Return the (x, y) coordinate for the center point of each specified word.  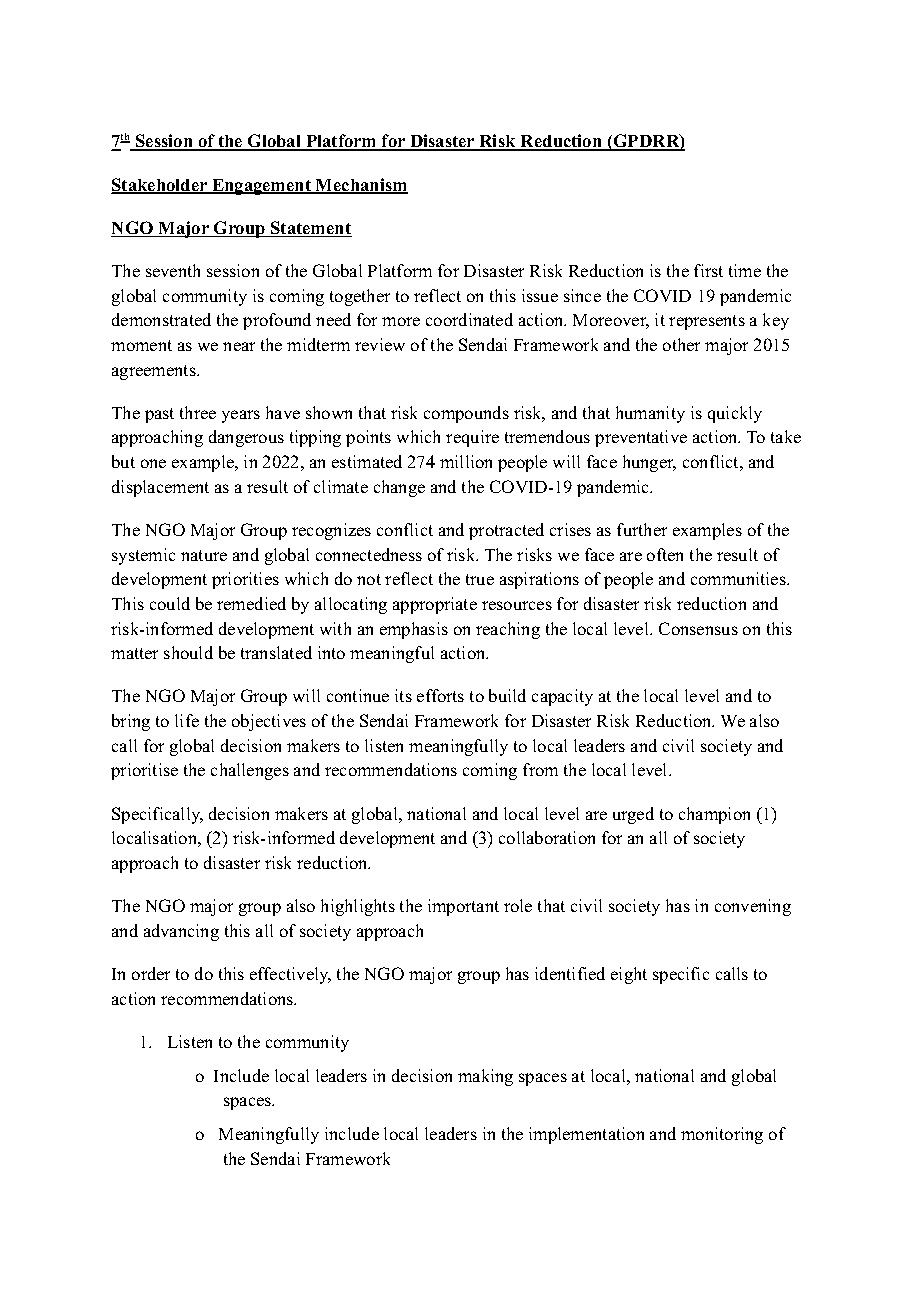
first (708, 270)
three (198, 412)
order (151, 973)
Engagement (262, 187)
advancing (181, 932)
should (188, 652)
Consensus (698, 628)
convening (753, 907)
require (472, 438)
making (485, 1077)
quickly (735, 414)
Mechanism (361, 186)
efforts (440, 695)
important (463, 907)
